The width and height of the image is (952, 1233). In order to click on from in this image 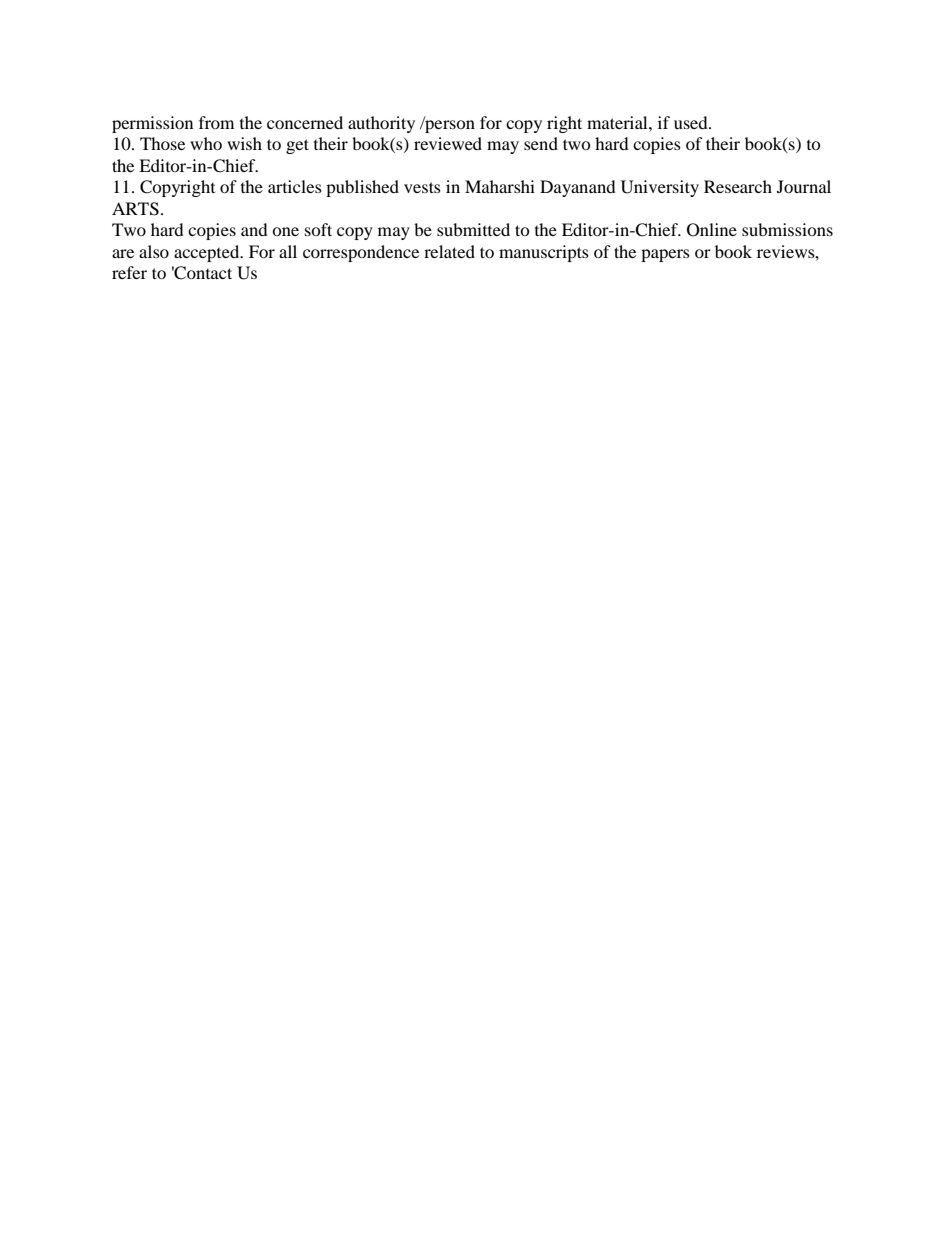, I will do `click(216, 122)`.
